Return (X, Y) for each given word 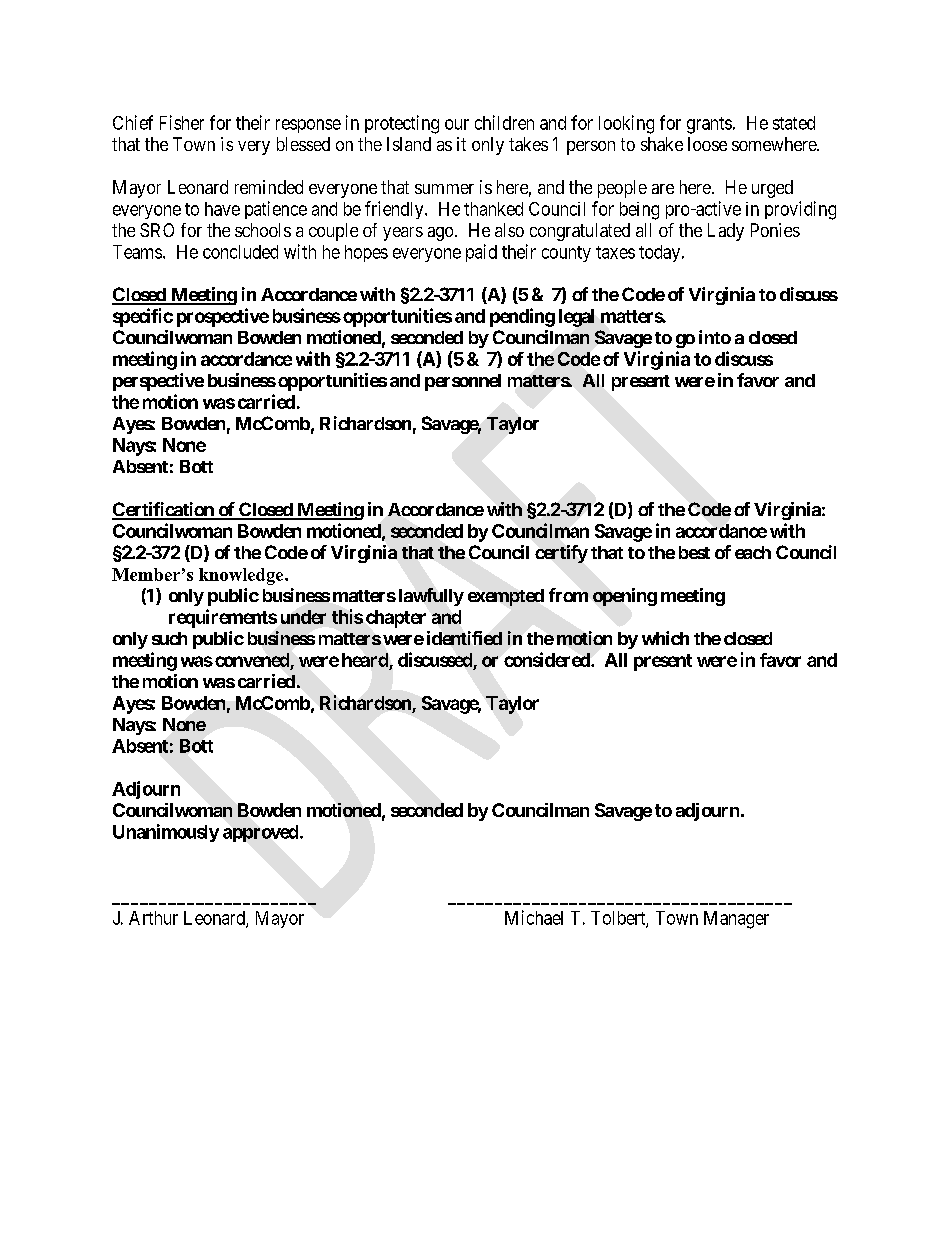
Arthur (153, 918)
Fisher (182, 122)
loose (707, 144)
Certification (164, 510)
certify (561, 554)
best (694, 552)
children (504, 122)
